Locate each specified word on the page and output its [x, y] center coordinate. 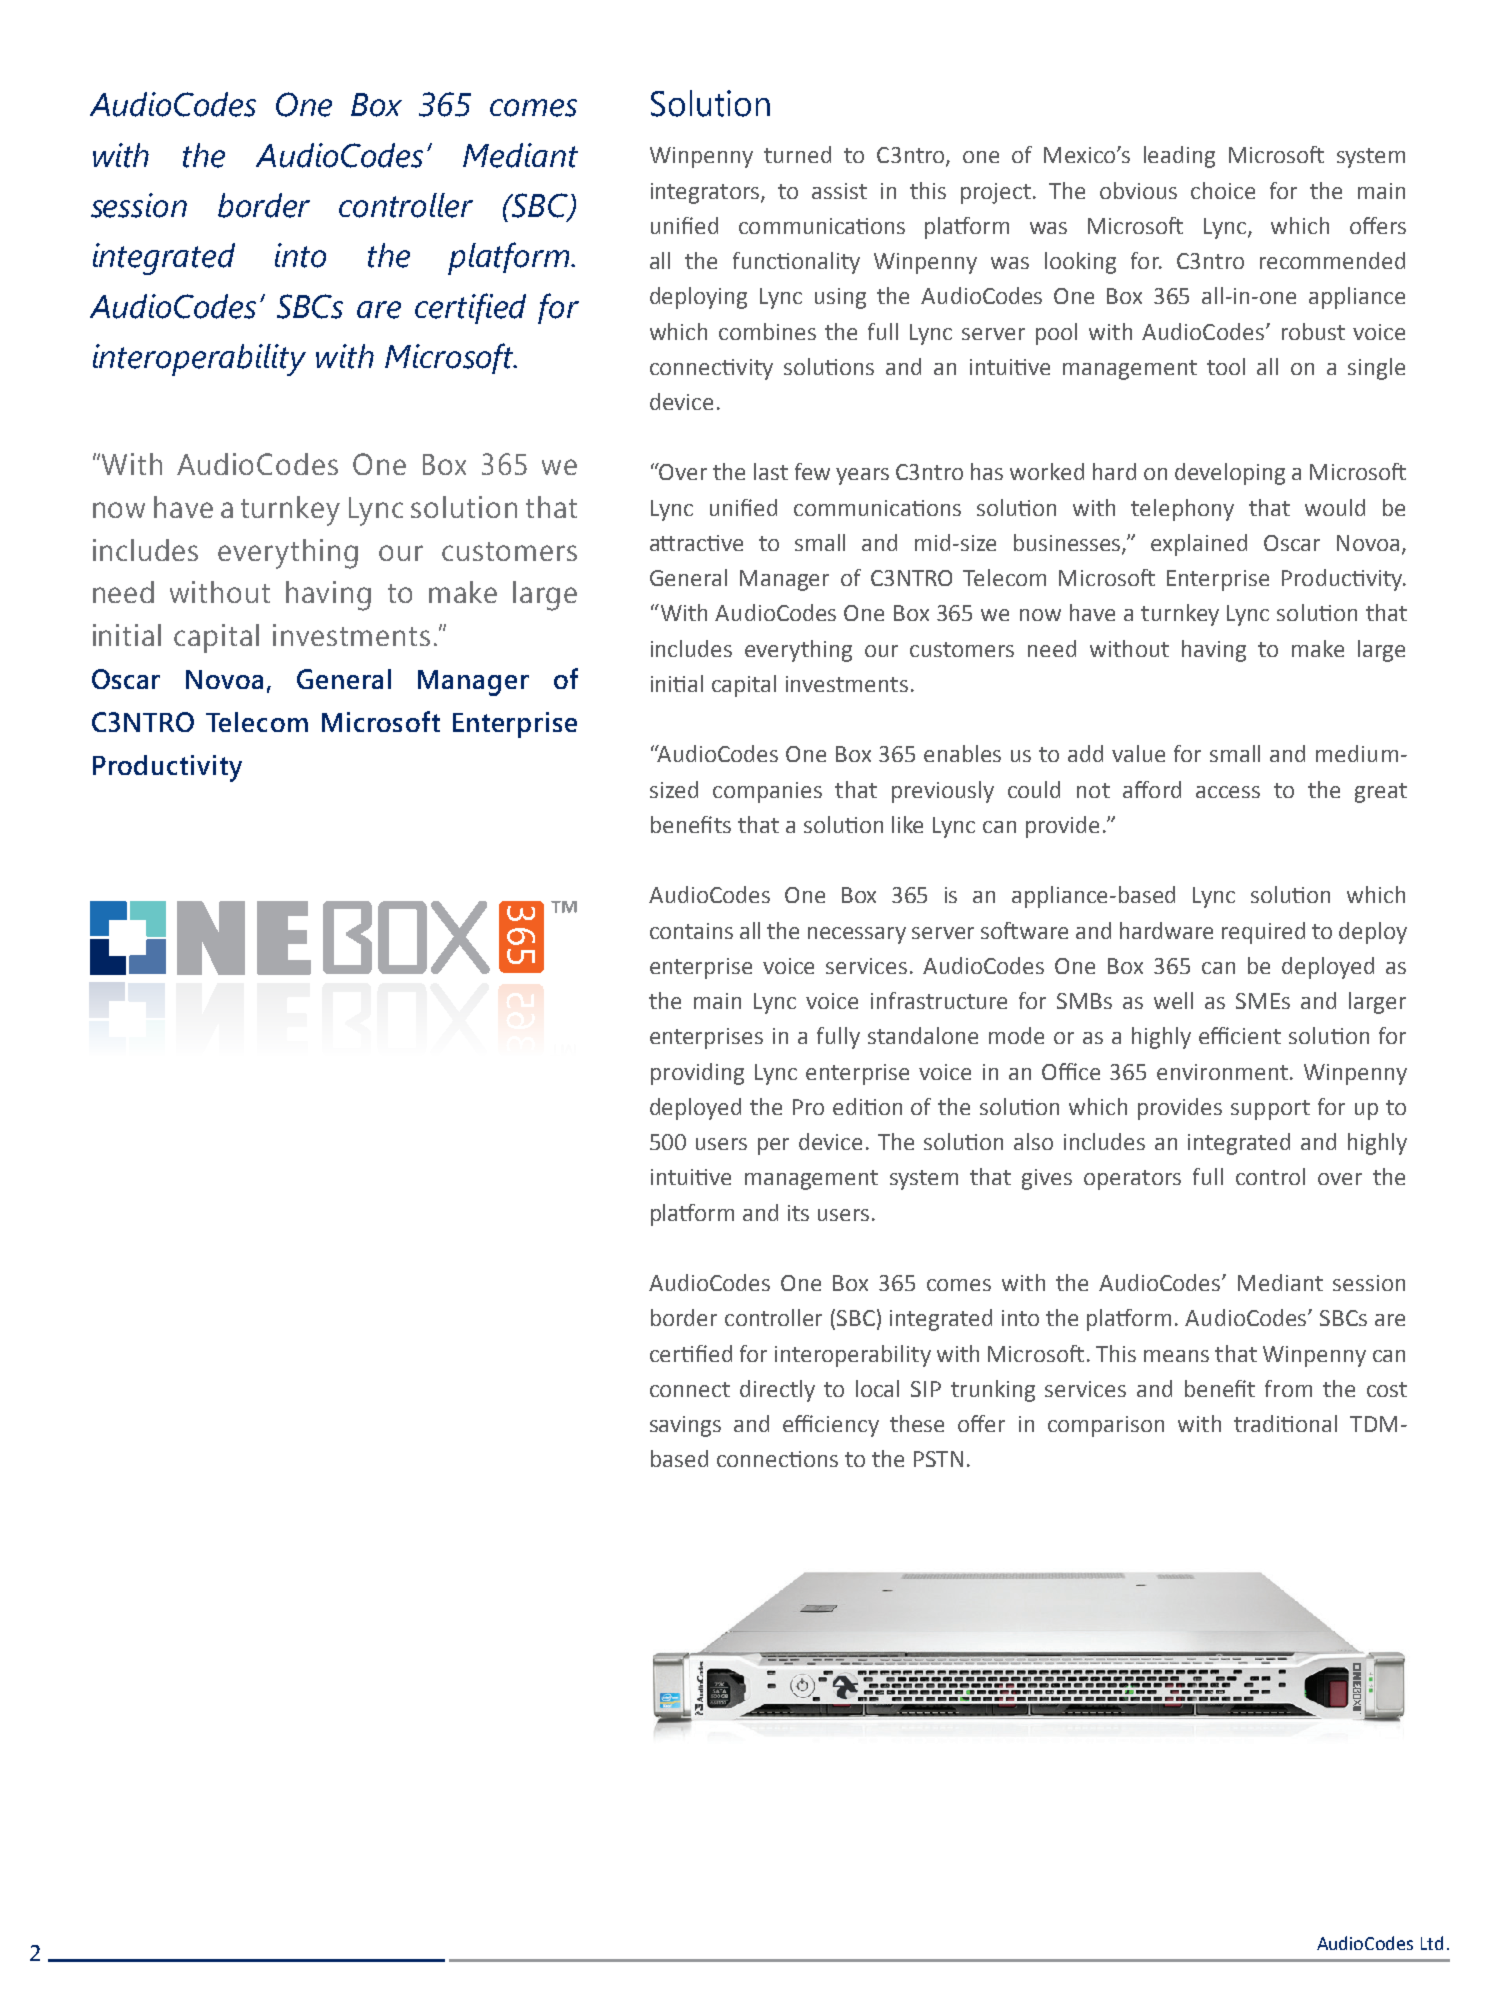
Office [1071, 1071]
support [1270, 1110]
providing [697, 1074]
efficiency [831, 1426]
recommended [1332, 260]
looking [1080, 263]
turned [797, 154]
